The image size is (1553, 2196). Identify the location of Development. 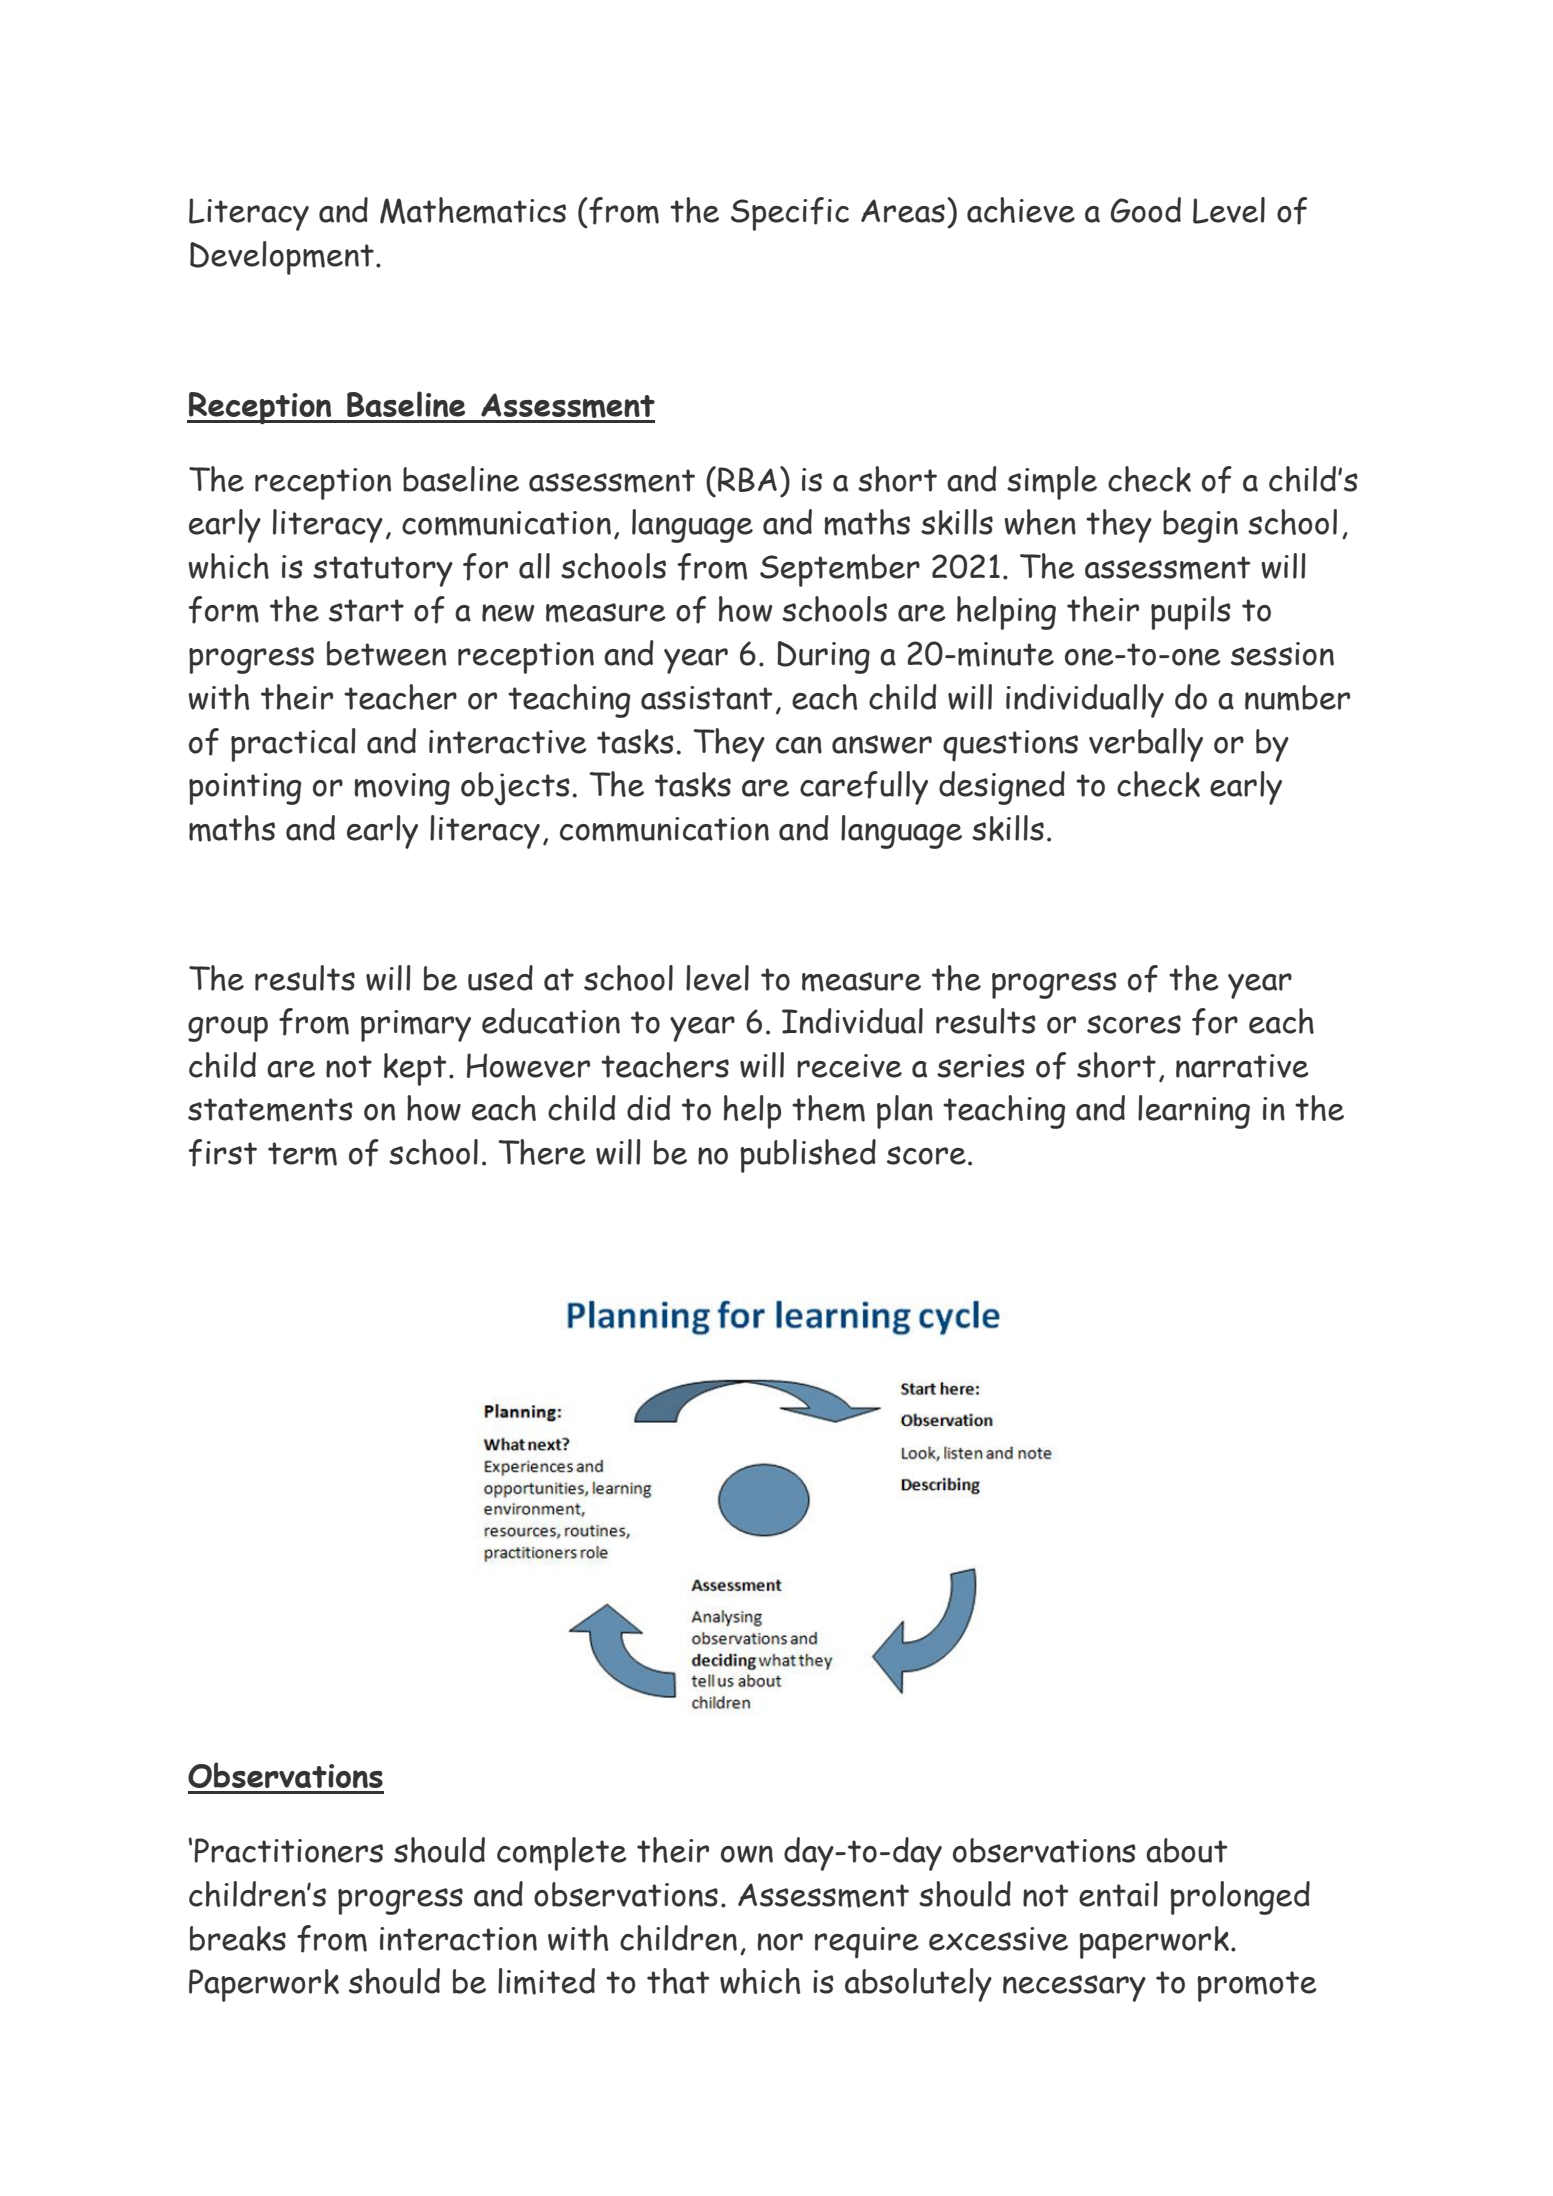
(282, 258).
